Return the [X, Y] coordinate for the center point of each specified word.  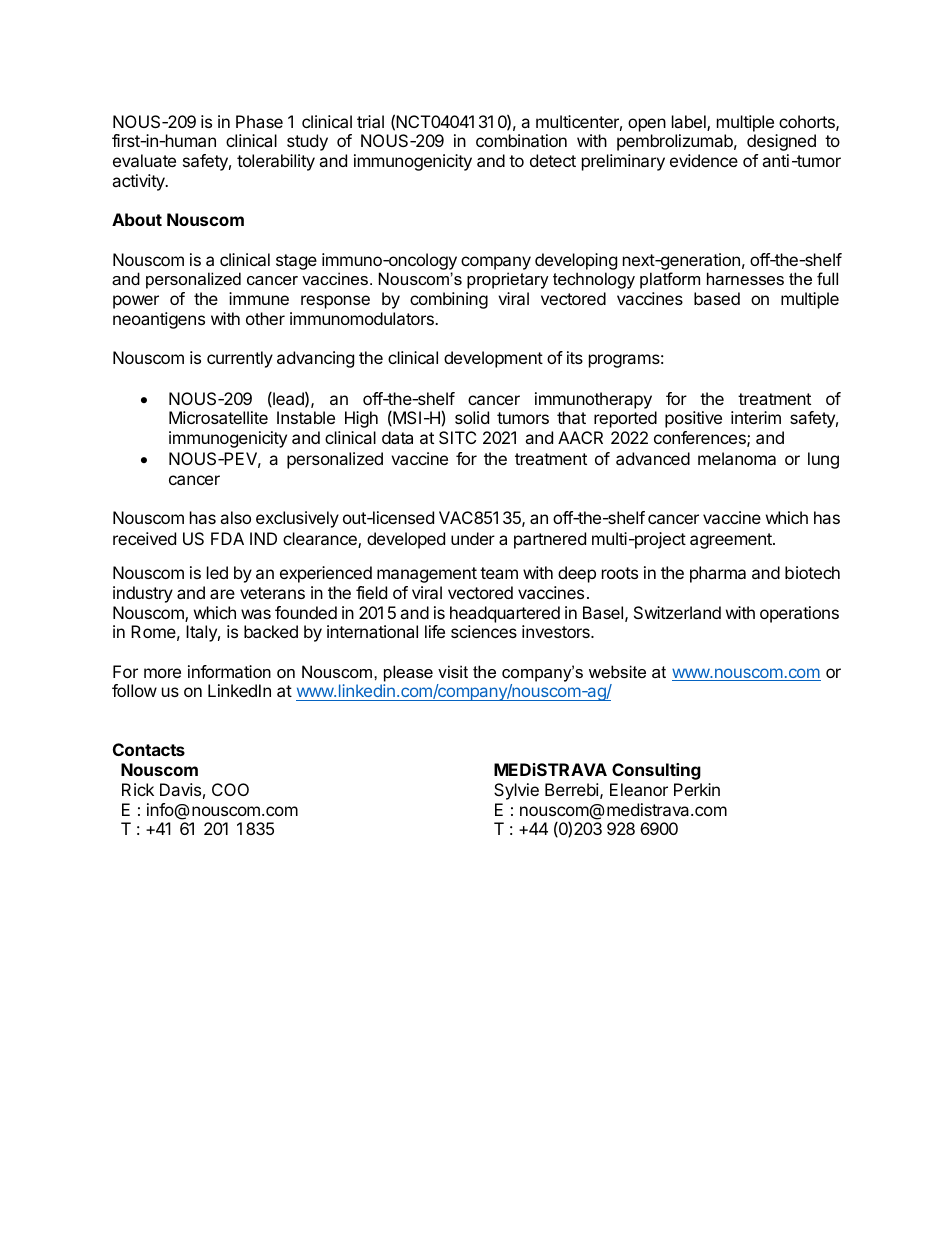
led [217, 572]
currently [240, 359]
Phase [259, 121]
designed [781, 142]
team [499, 573]
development [493, 359]
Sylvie [516, 791]
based [717, 298]
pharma [718, 574]
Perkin [697, 789]
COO [230, 789]
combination [521, 140]
